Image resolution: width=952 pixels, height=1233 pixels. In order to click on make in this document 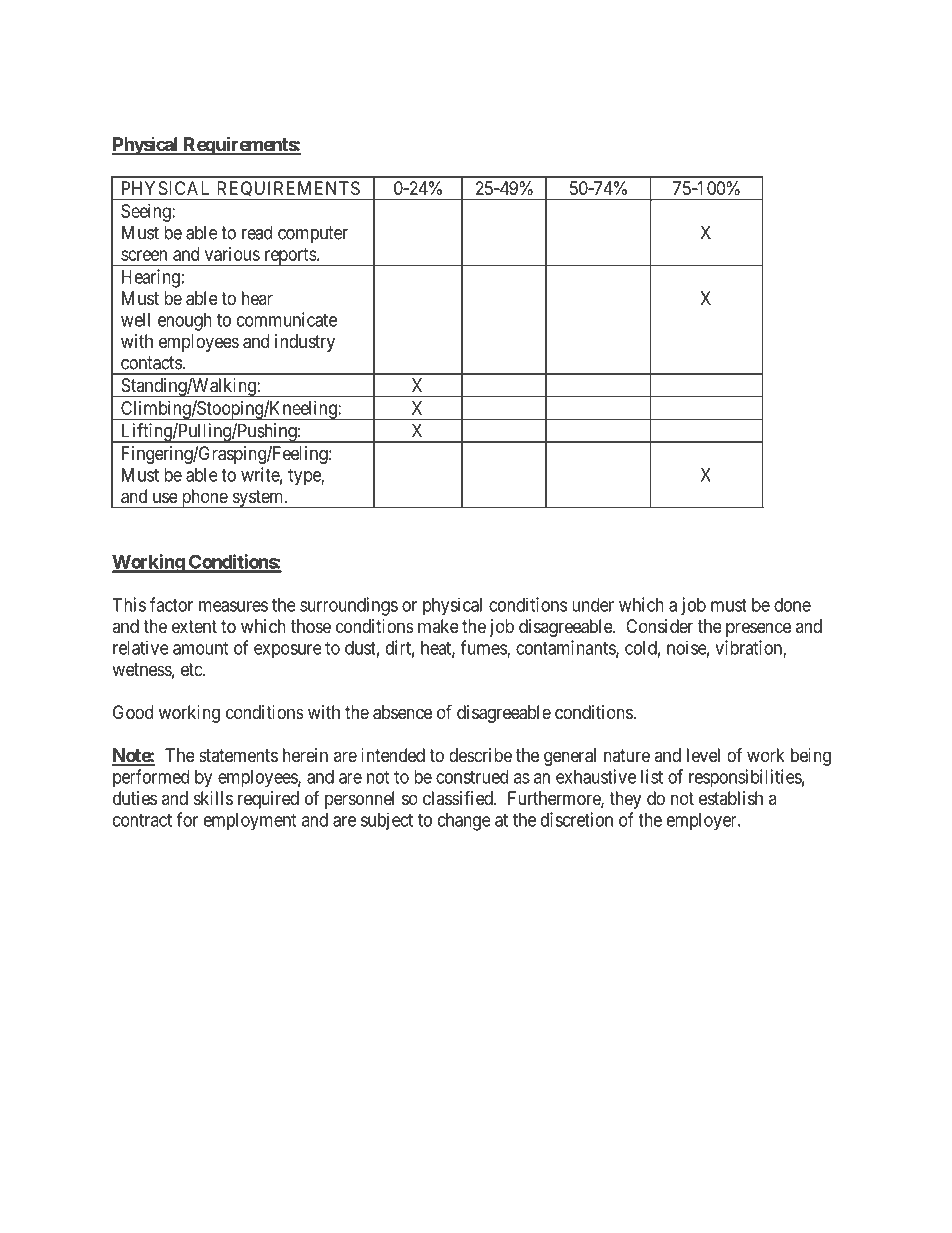, I will do `click(438, 626)`.
